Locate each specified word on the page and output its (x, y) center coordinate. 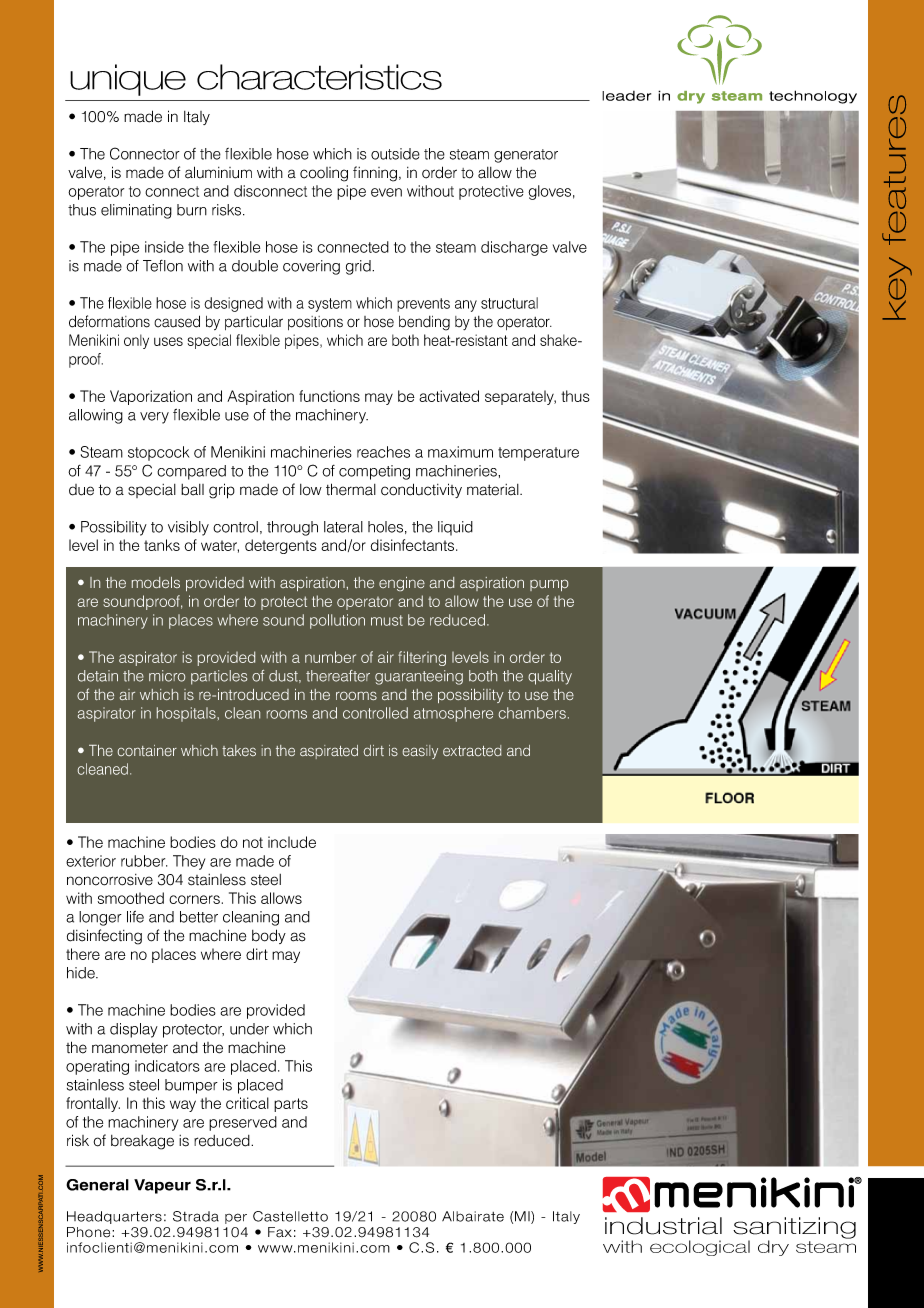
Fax (280, 1232)
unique (128, 80)
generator (526, 156)
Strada (196, 1216)
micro (167, 676)
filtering (422, 658)
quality (550, 677)
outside (395, 154)
